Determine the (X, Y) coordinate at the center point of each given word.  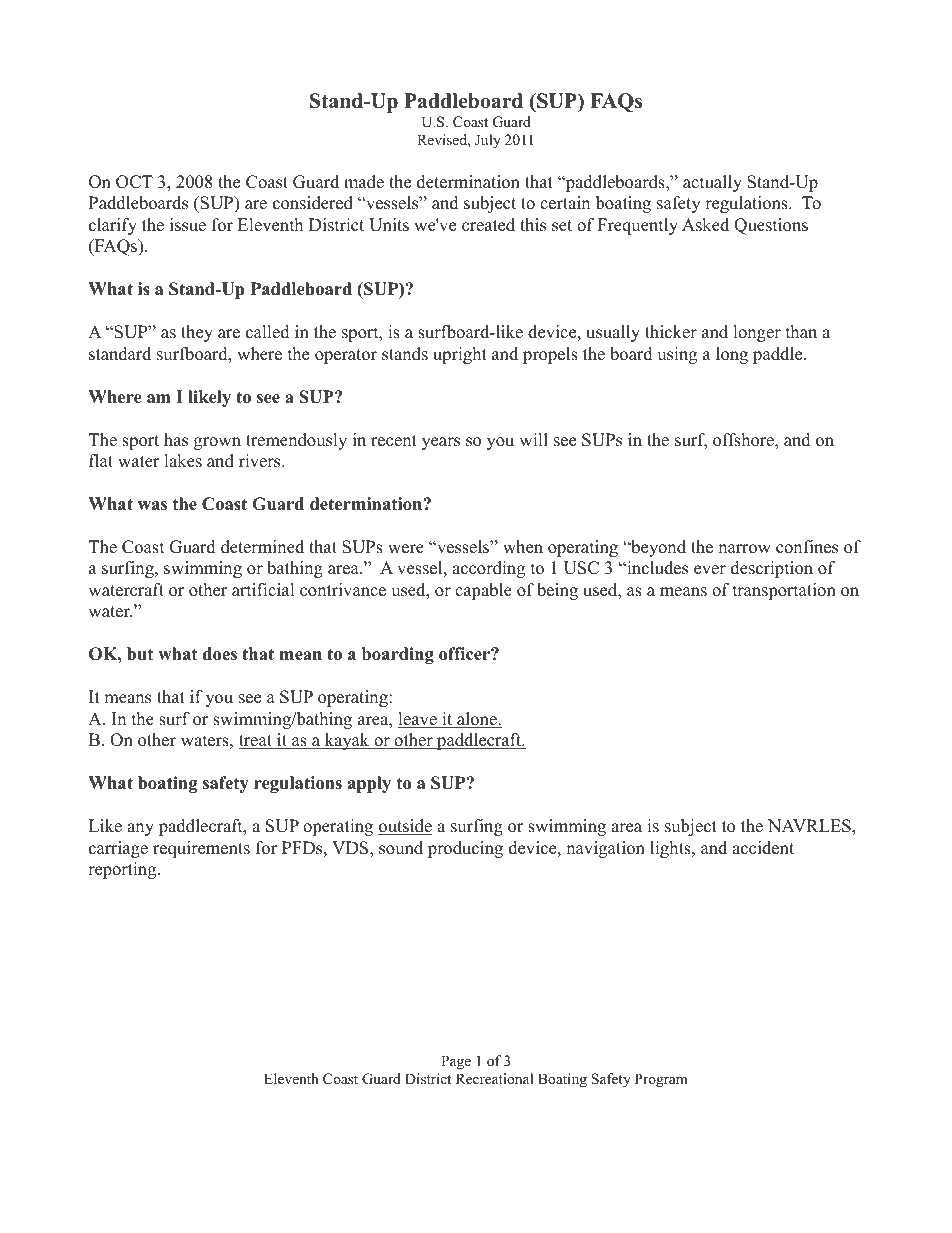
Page (456, 1062)
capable (483, 591)
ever (710, 570)
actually (712, 183)
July (488, 141)
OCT (134, 182)
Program (661, 1080)
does (220, 654)
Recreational (494, 1078)
